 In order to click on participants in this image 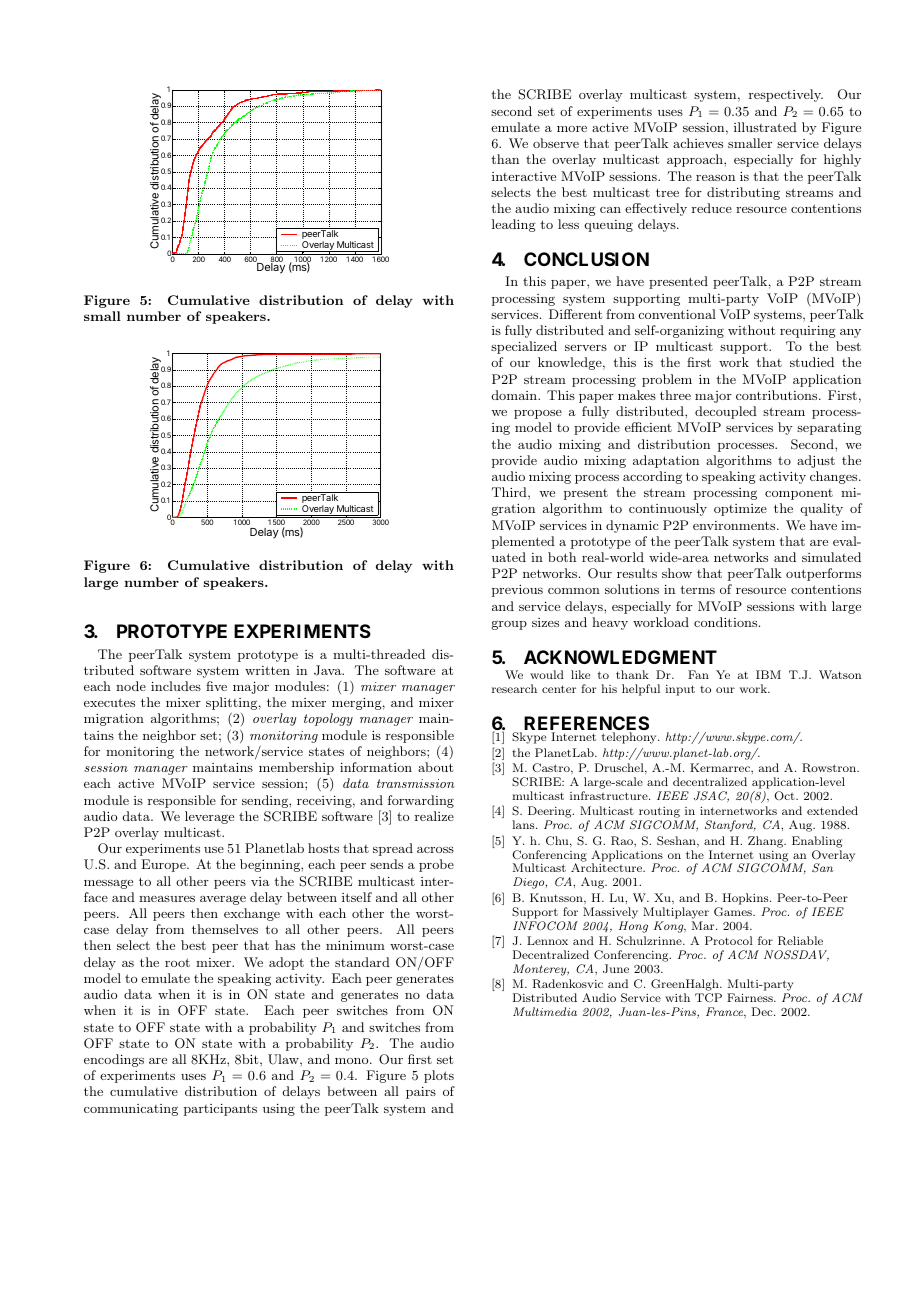, I will do `click(220, 1109)`.
